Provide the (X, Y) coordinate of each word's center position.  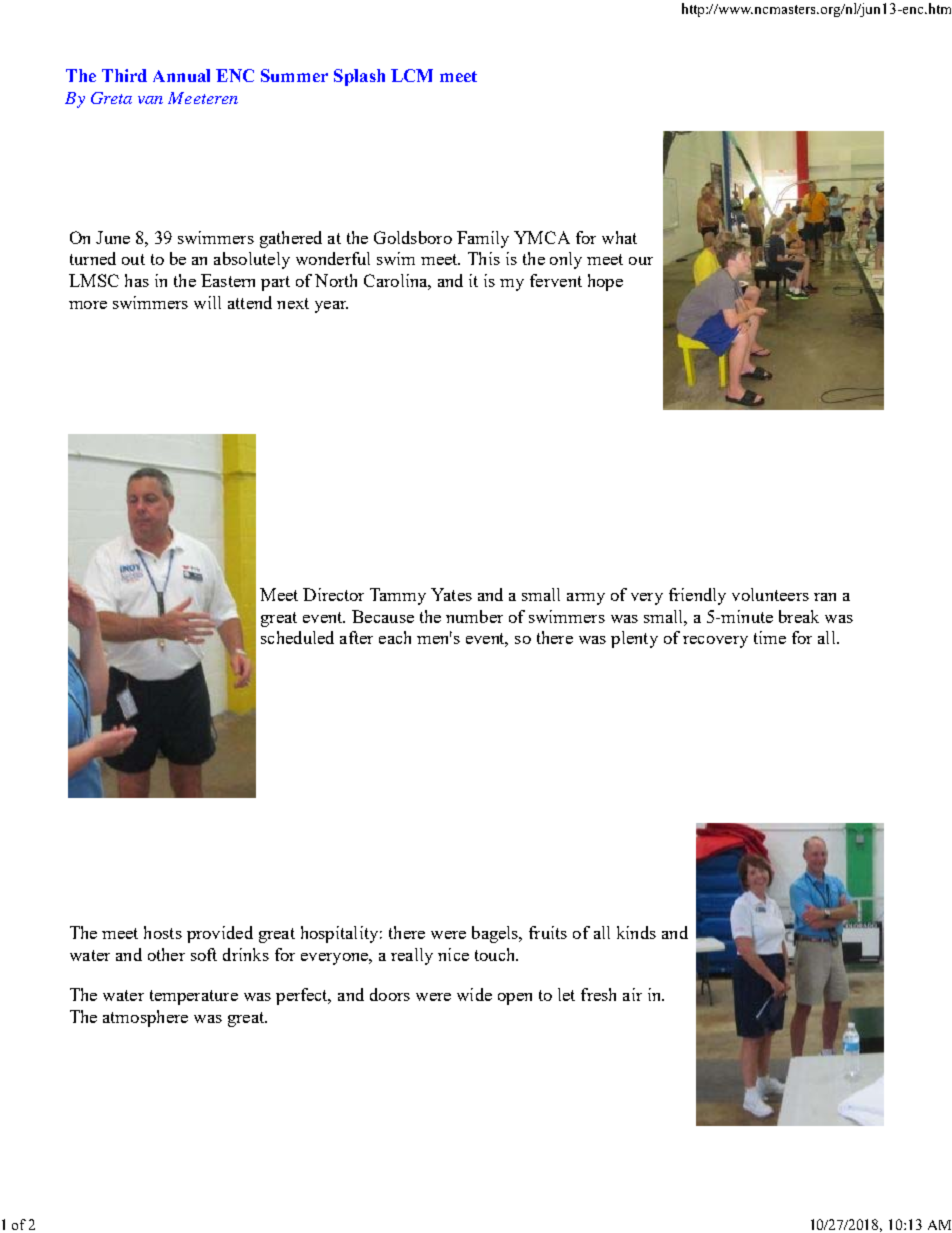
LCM (412, 75)
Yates (451, 594)
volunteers (770, 594)
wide (474, 994)
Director (333, 594)
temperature (194, 997)
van (150, 100)
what (619, 237)
